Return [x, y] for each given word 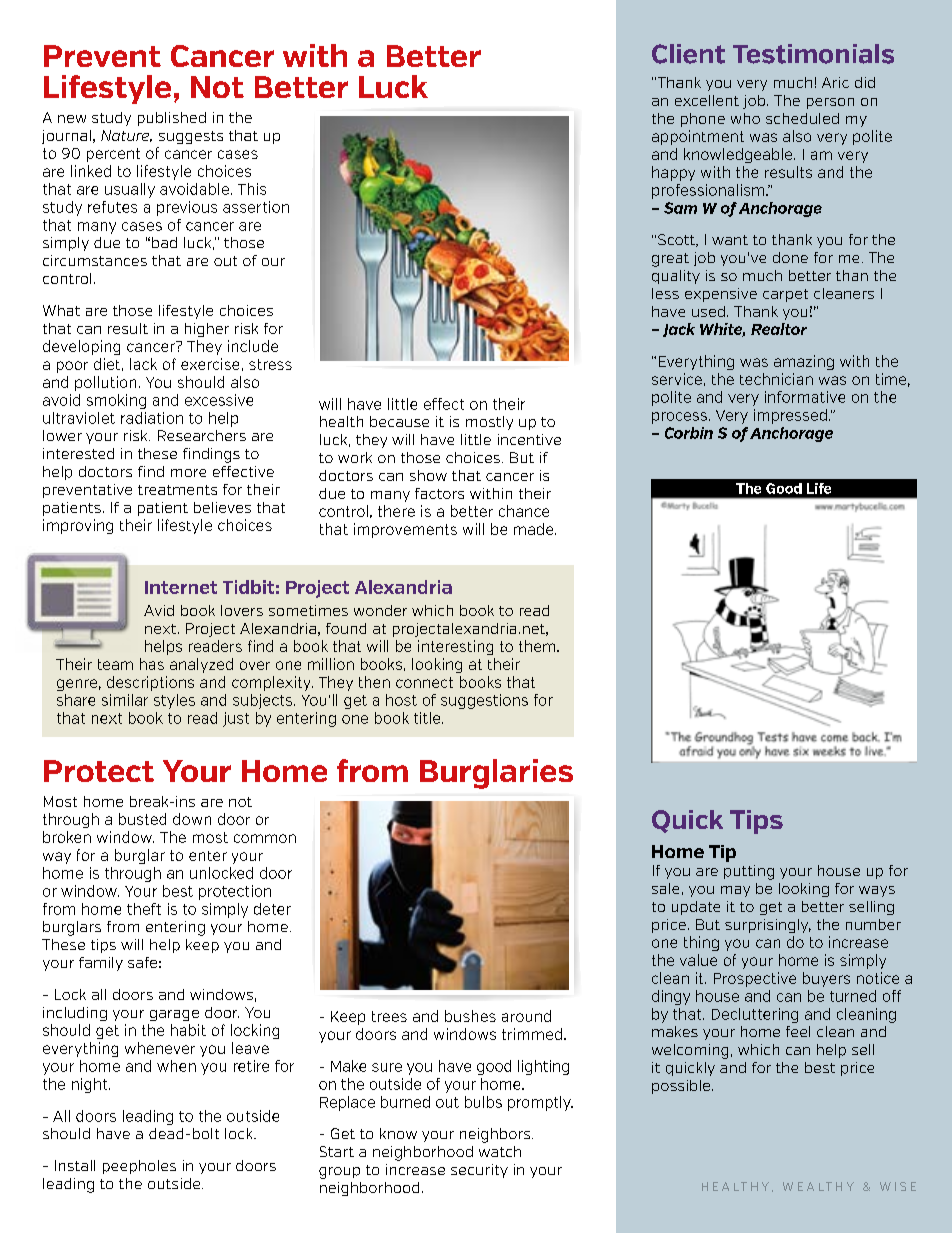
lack [143, 364]
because [399, 421]
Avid [159, 610]
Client [688, 54]
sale [665, 888]
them [537, 646]
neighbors [496, 1135]
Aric [835, 82]
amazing [804, 362]
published [172, 119]
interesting [455, 647]
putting [749, 872]
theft [144, 909]
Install [75, 1165]
